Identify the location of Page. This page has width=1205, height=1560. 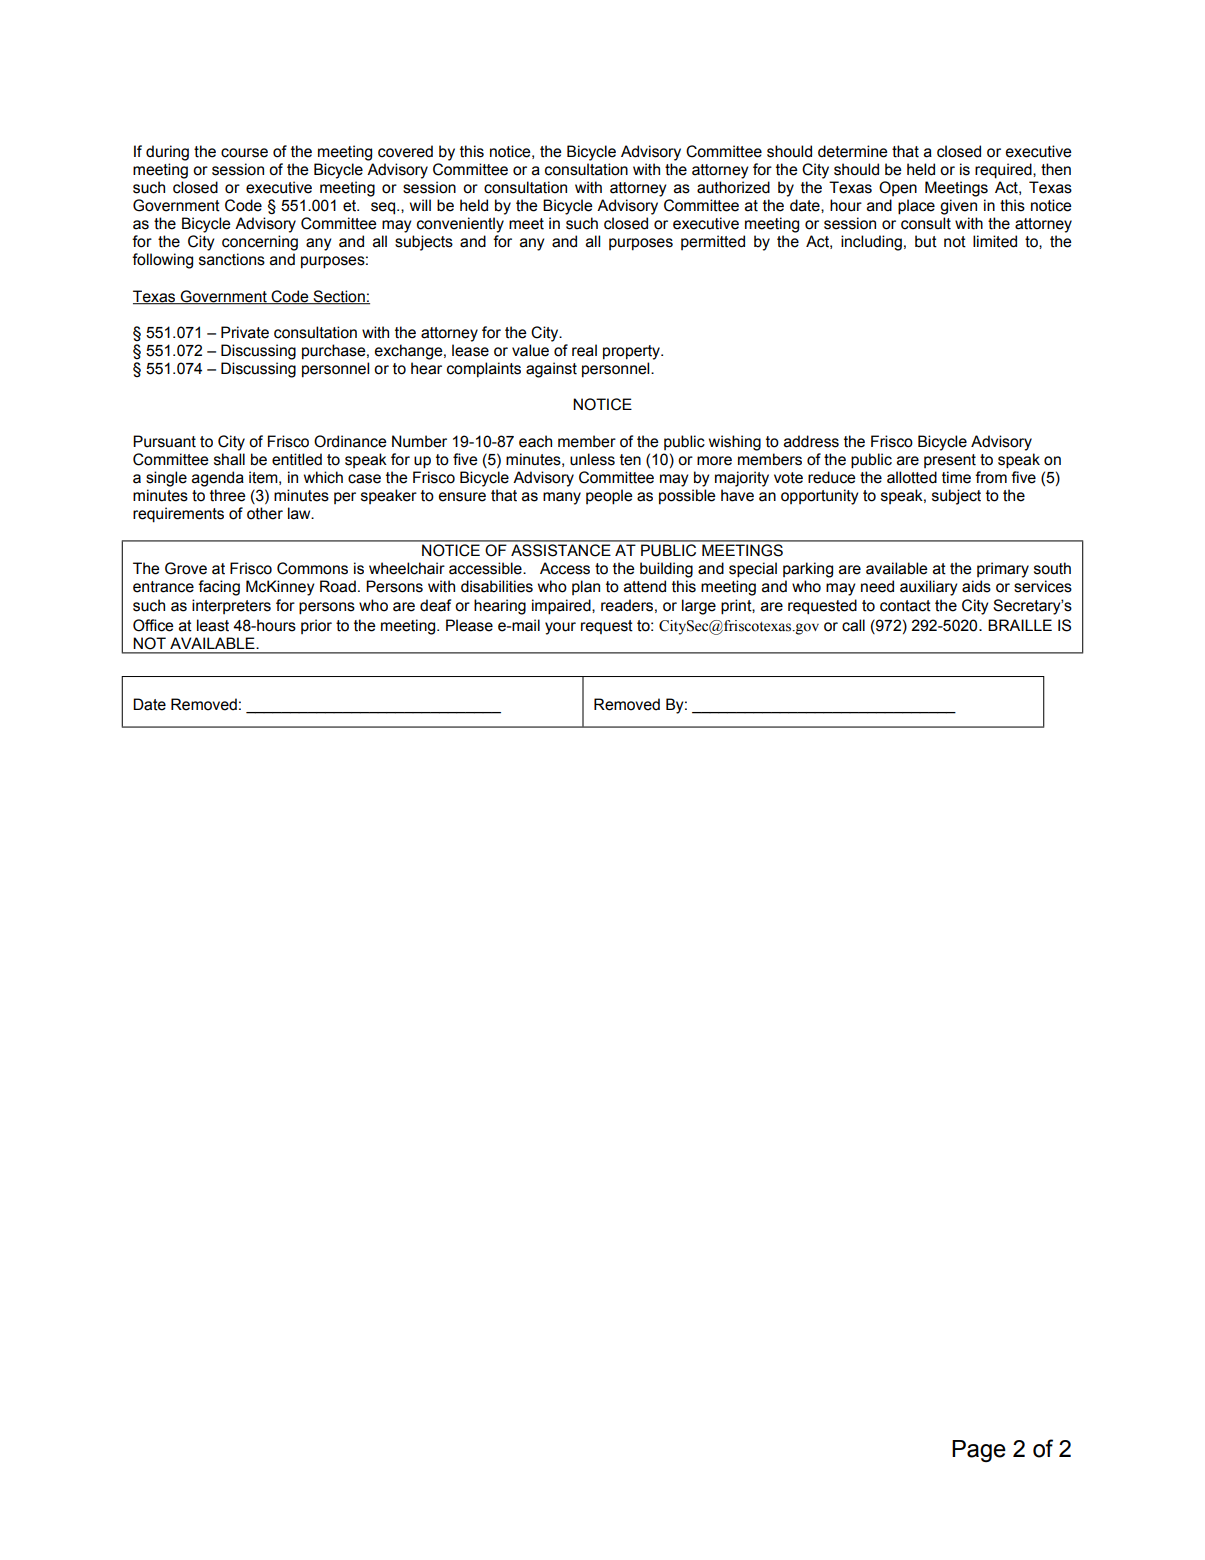
(979, 1451).
